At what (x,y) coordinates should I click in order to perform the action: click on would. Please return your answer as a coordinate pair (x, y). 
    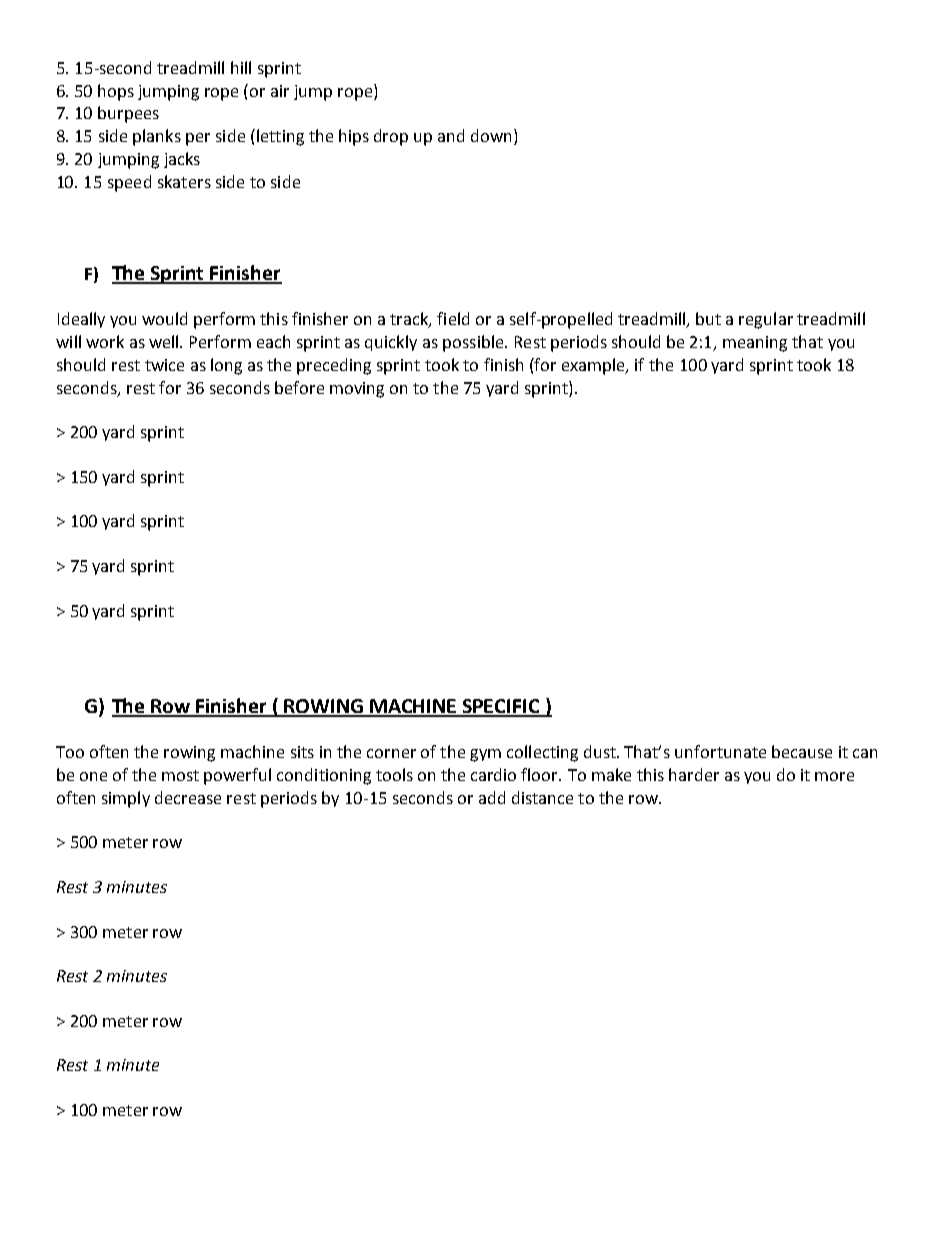
    Looking at the image, I should click on (164, 318).
